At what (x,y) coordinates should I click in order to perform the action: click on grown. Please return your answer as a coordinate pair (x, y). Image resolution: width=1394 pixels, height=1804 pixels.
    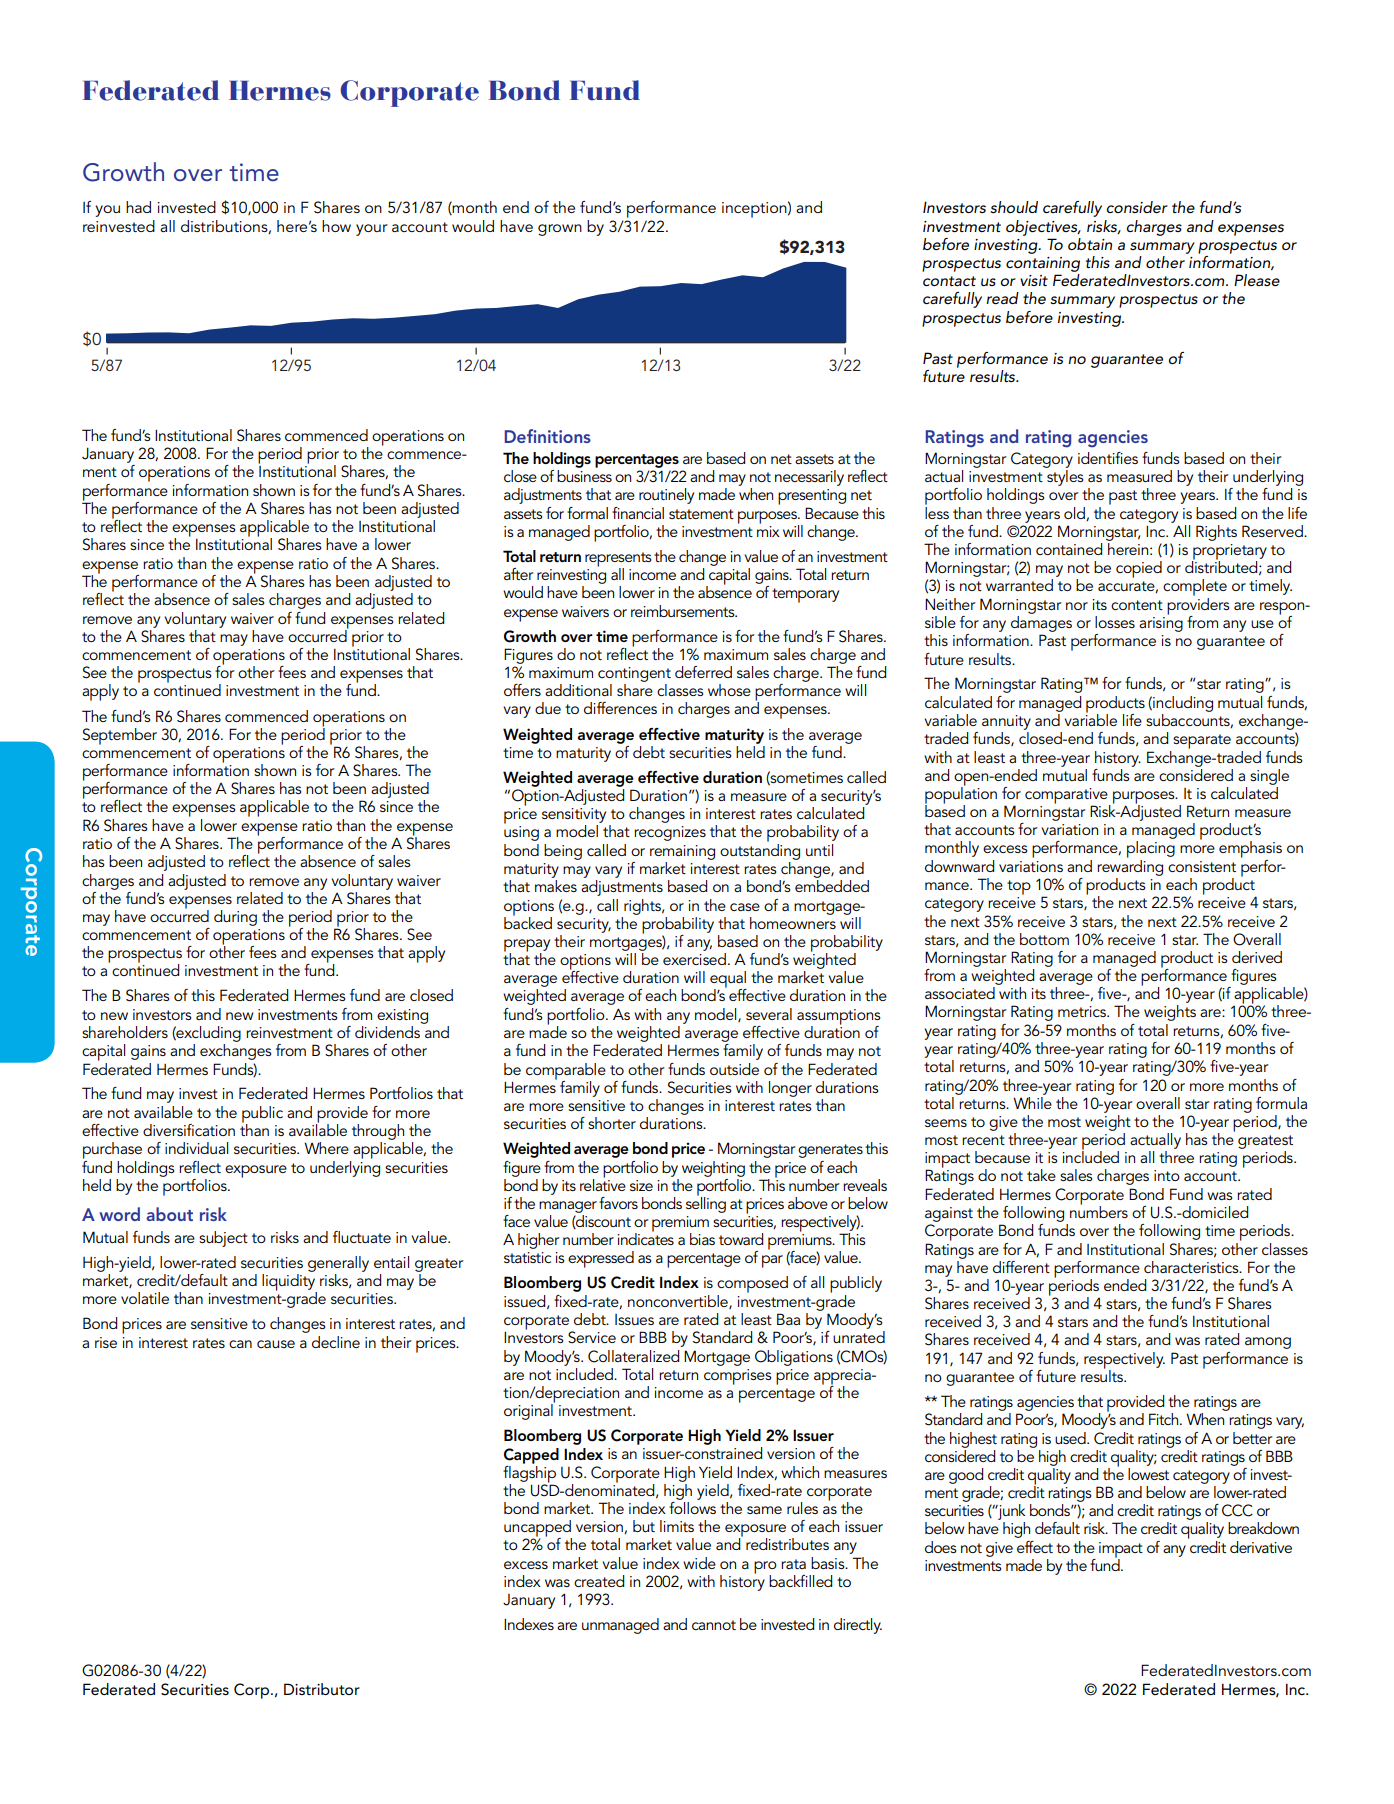
    Looking at the image, I should click on (560, 230).
